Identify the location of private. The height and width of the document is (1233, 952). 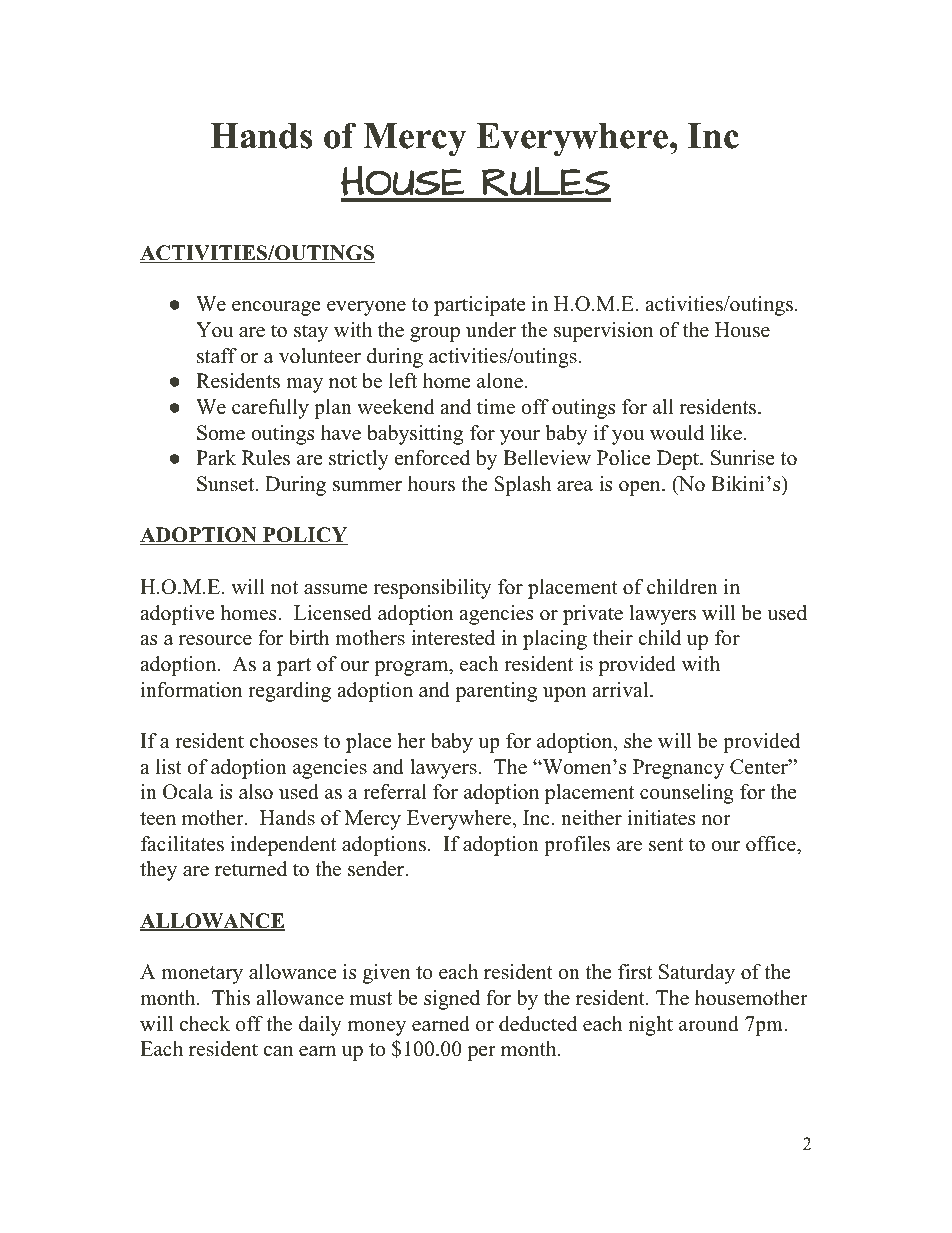
(593, 615).
